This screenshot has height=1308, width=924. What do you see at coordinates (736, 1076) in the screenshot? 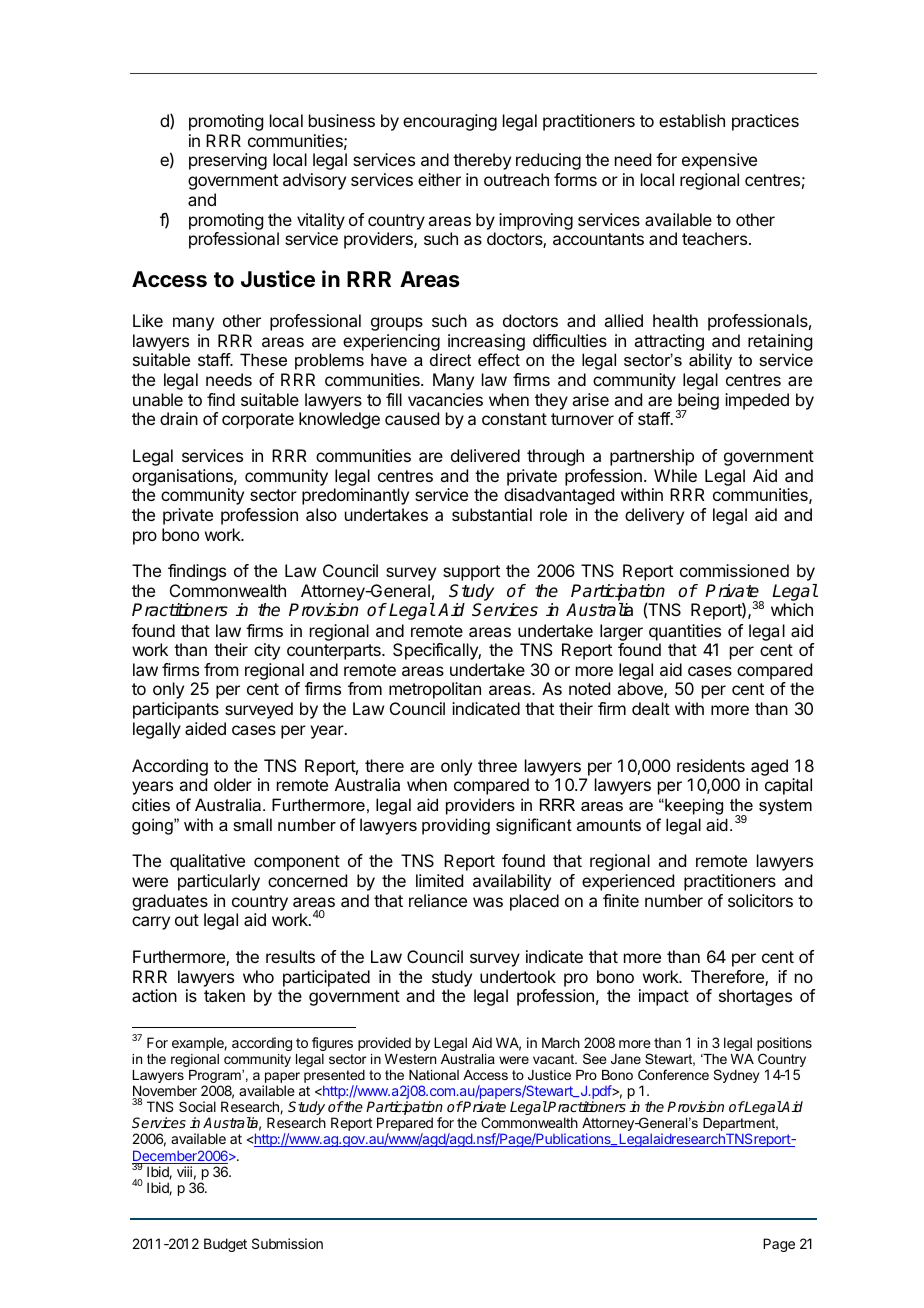
I see `Sydney` at bounding box center [736, 1076].
